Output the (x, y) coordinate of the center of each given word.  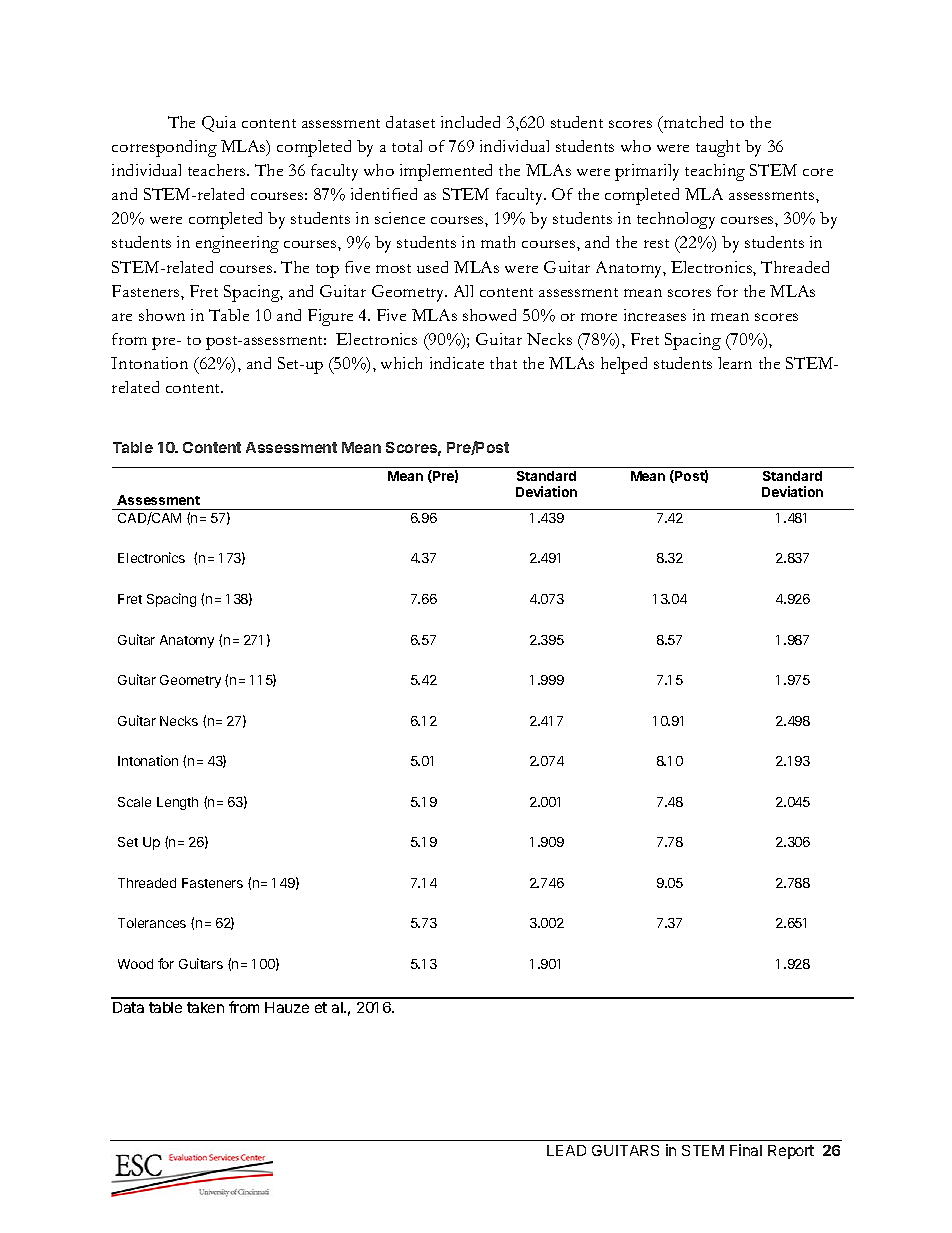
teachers (218, 170)
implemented (446, 172)
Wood (135, 964)
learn (735, 363)
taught (718, 148)
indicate (457, 363)
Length (177, 803)
